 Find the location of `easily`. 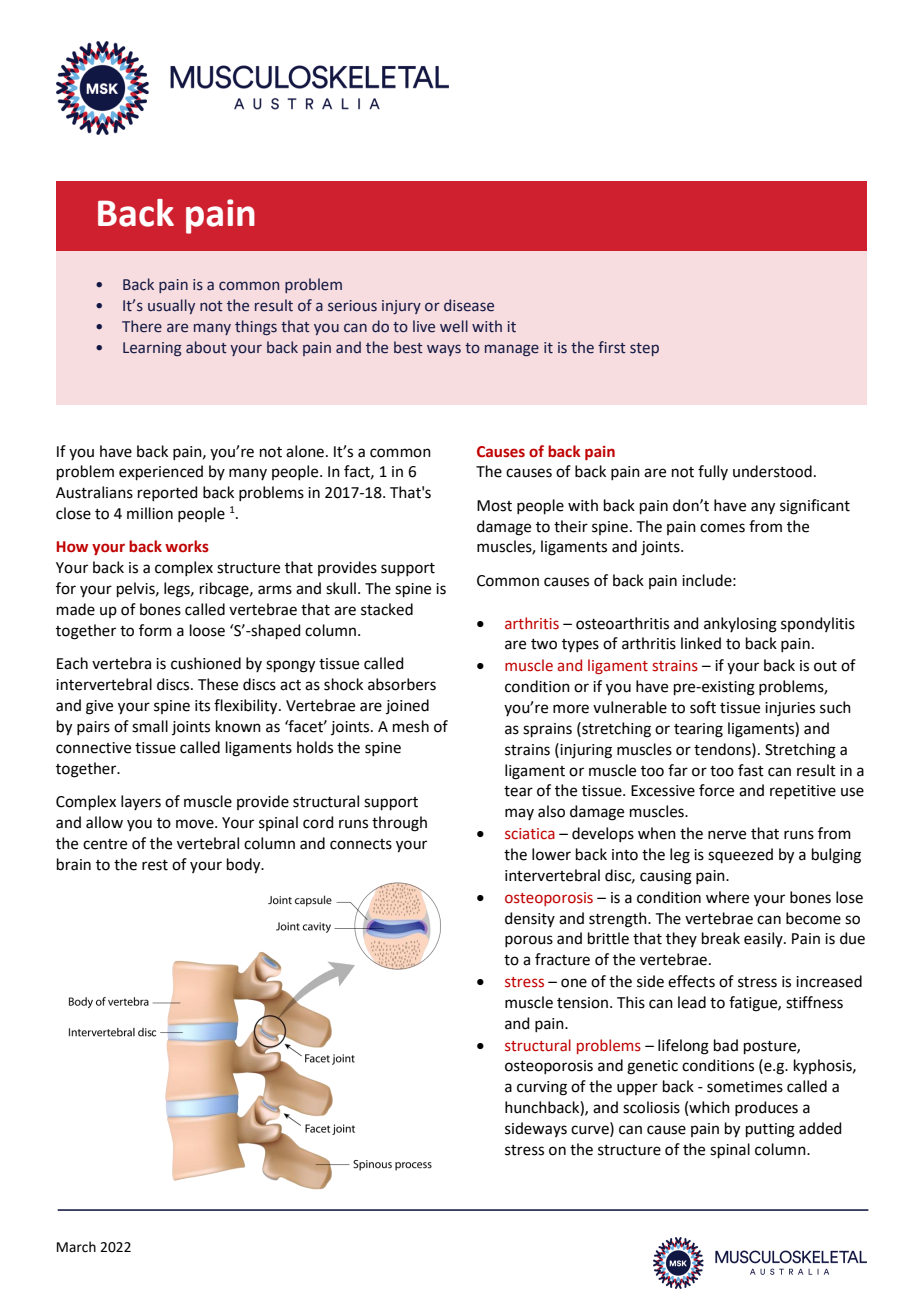

easily is located at coordinates (764, 939).
